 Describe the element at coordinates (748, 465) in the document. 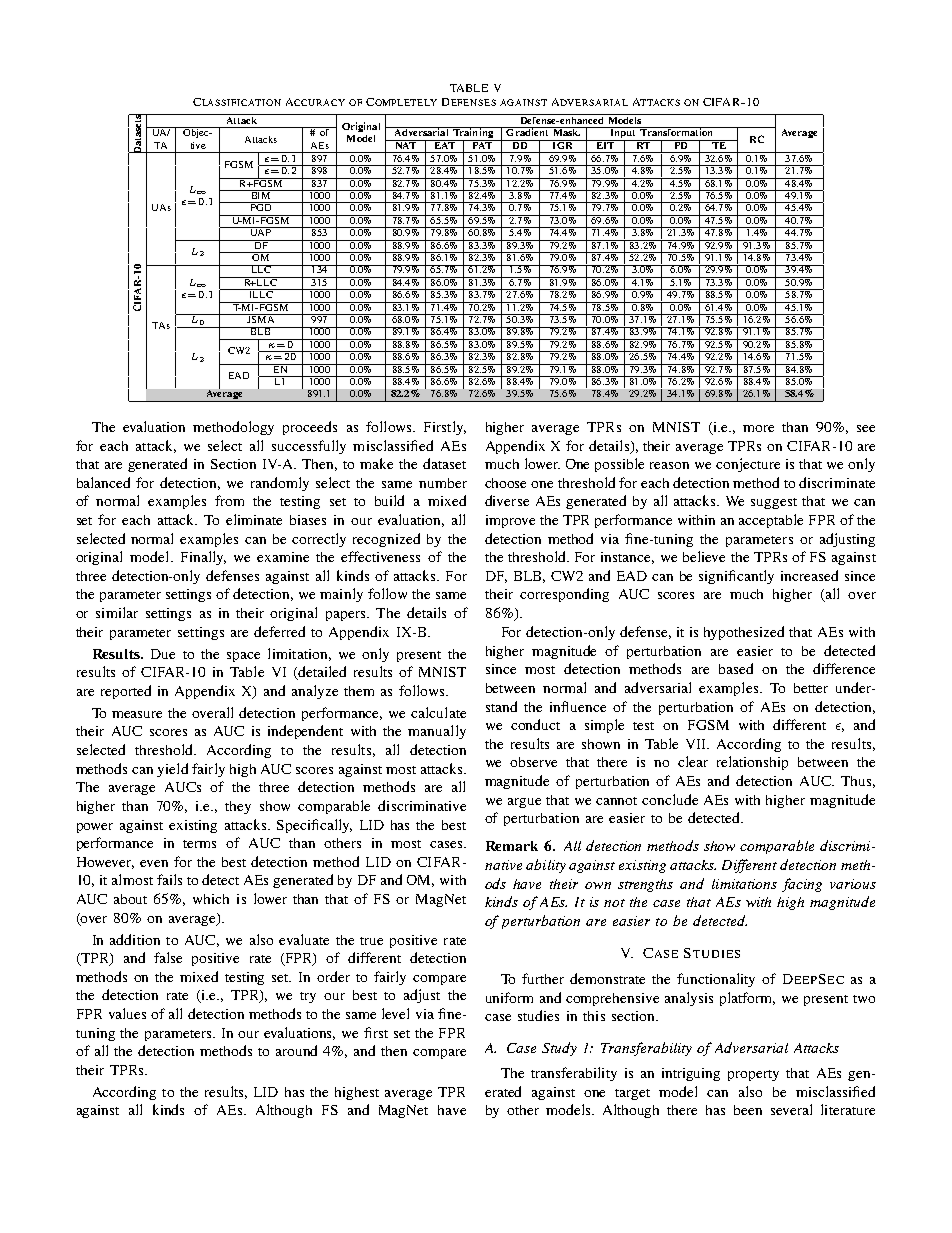

I see `conjecture` at that location.
